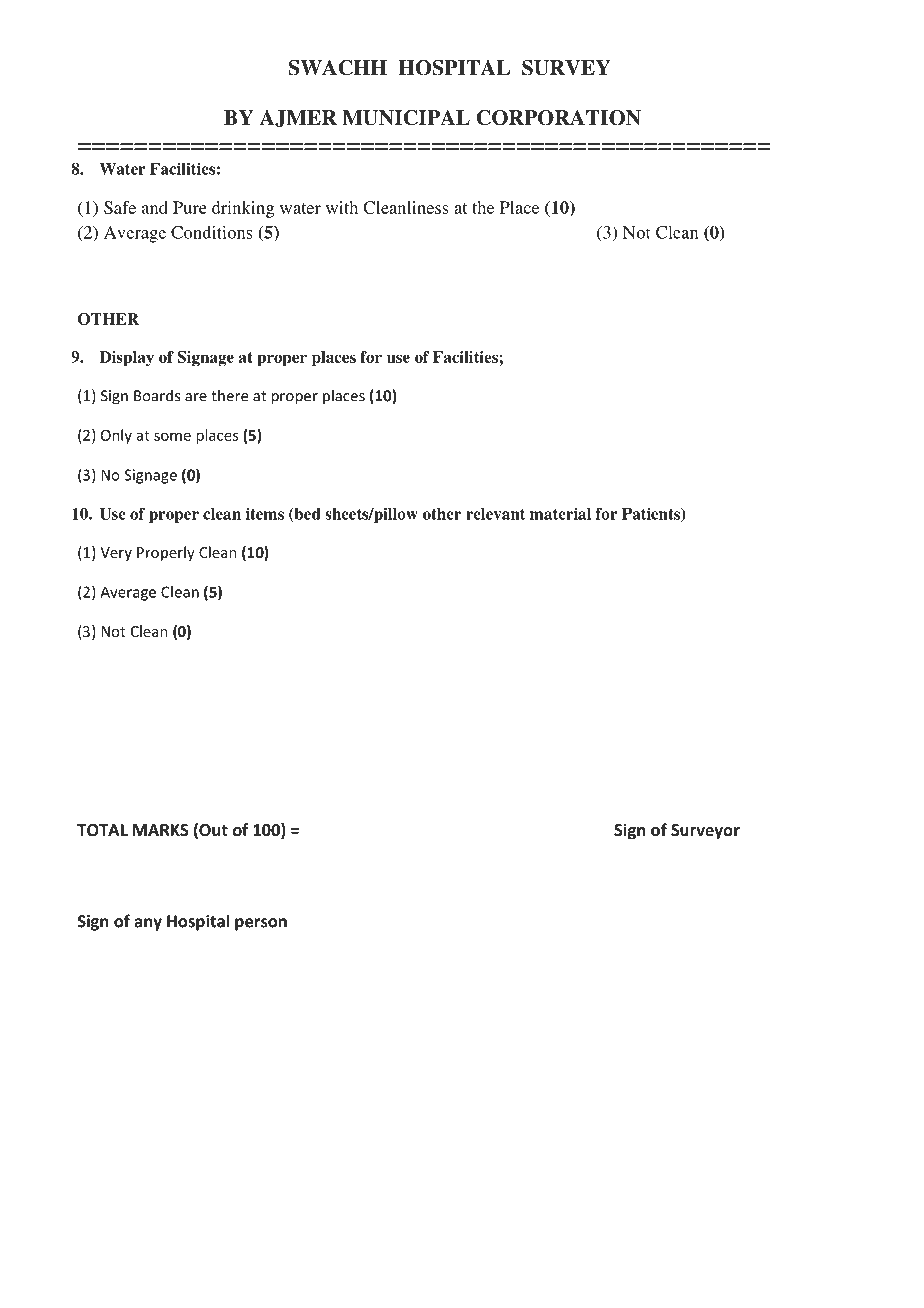 This image has height=1308, width=924. Describe the element at coordinates (155, 207) in the image. I see `and` at that location.
